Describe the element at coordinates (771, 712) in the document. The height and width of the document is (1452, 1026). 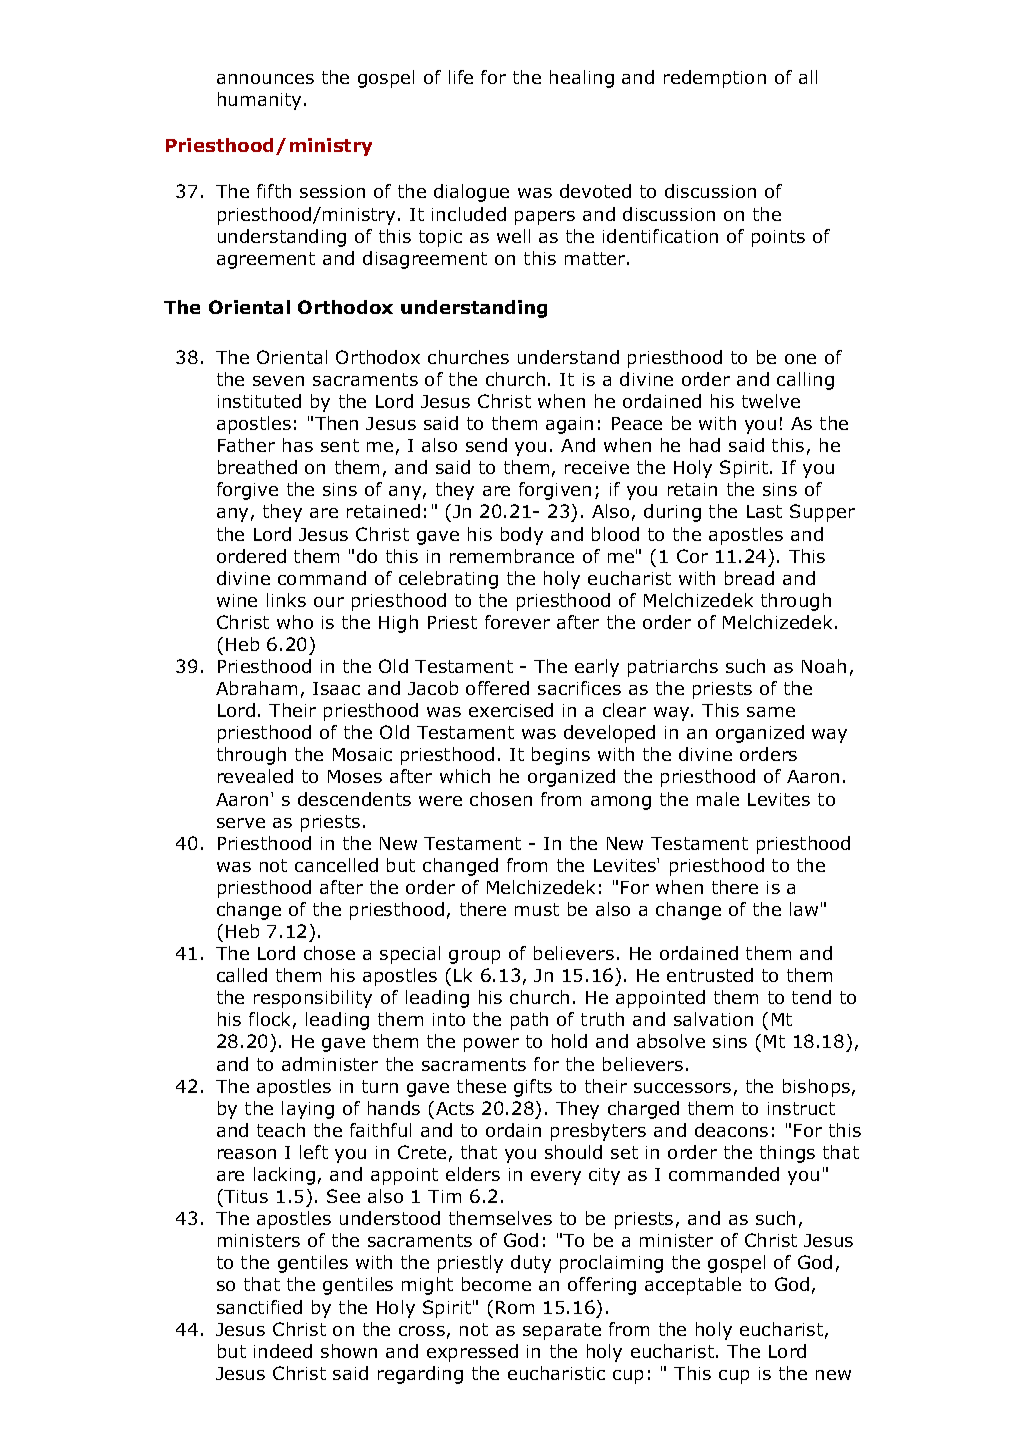
I see `same` at that location.
